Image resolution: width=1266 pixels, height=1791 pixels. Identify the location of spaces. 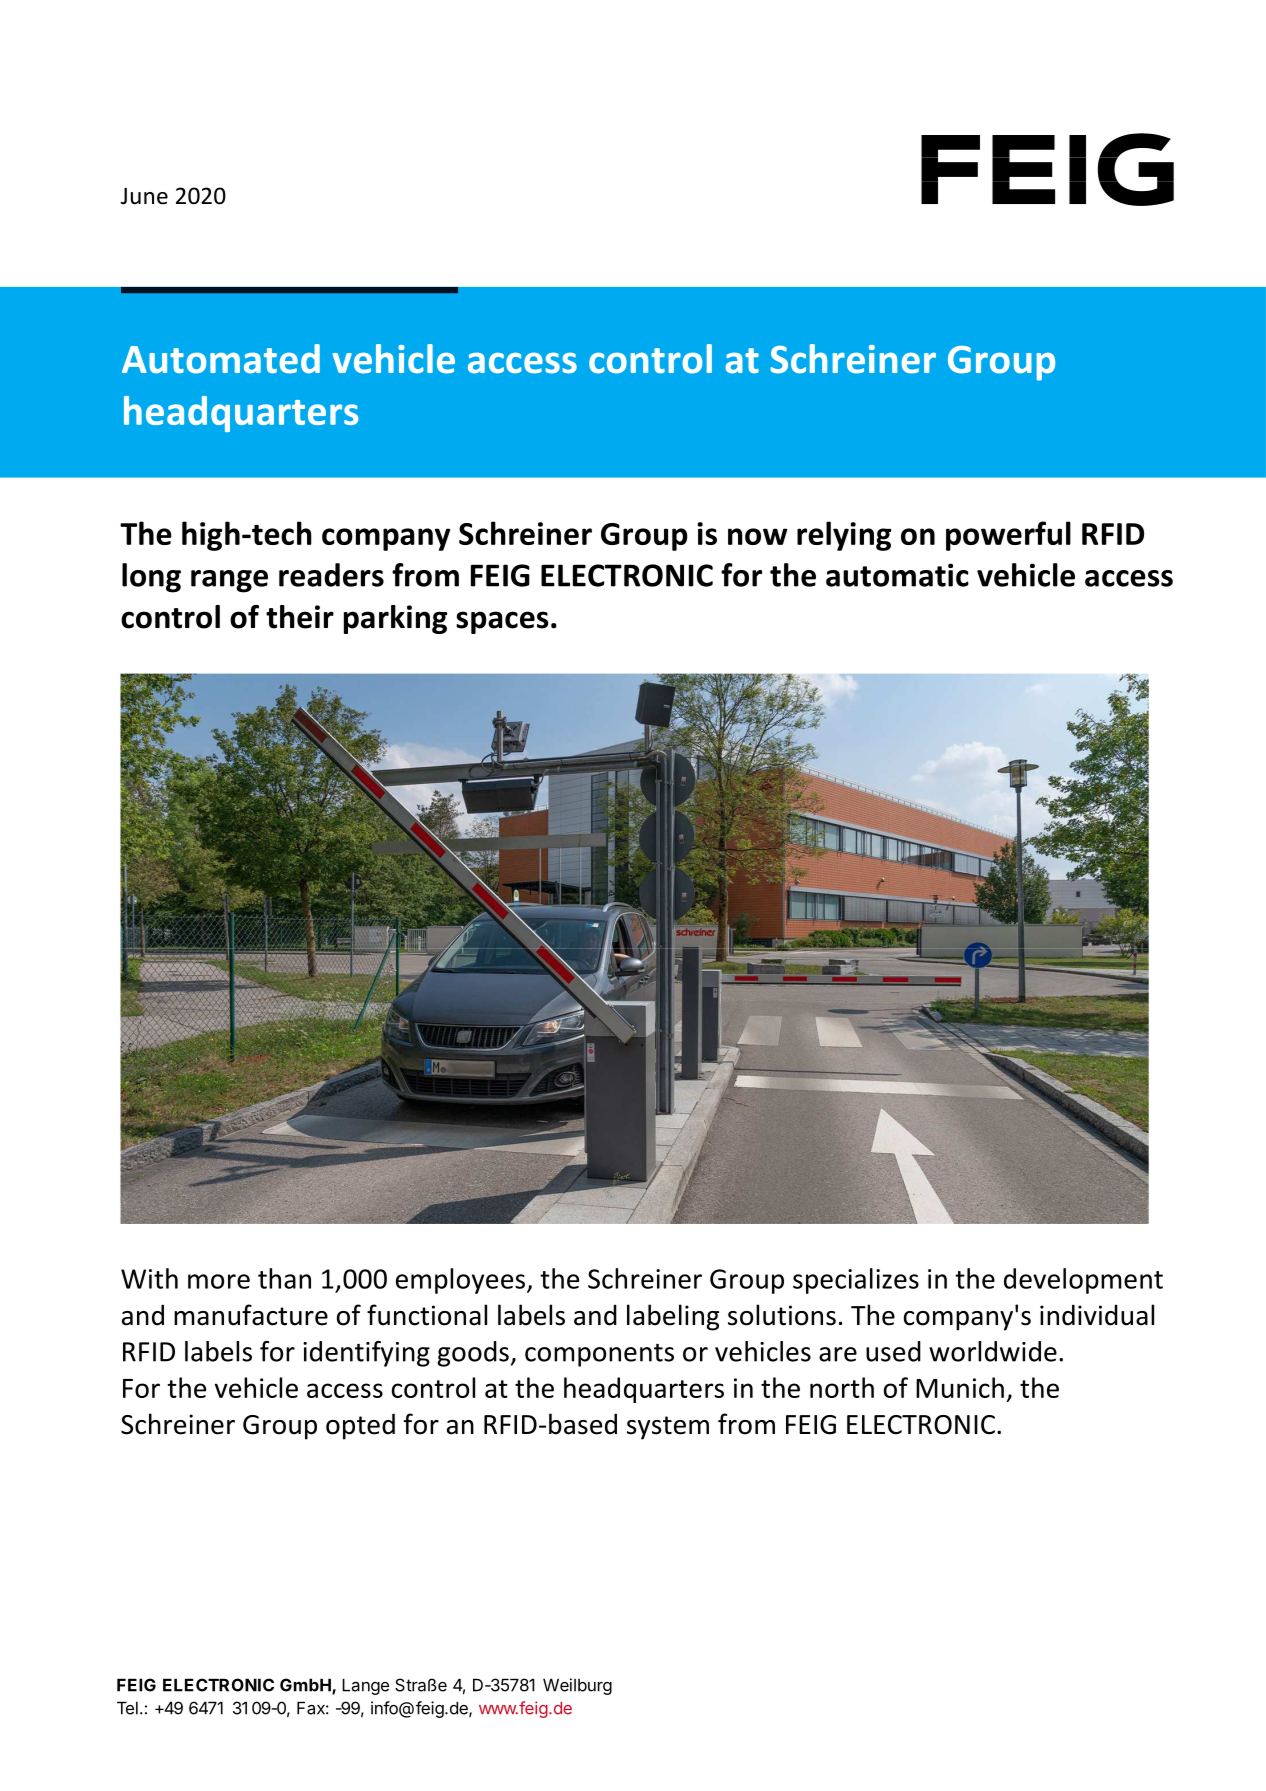
(502, 622).
